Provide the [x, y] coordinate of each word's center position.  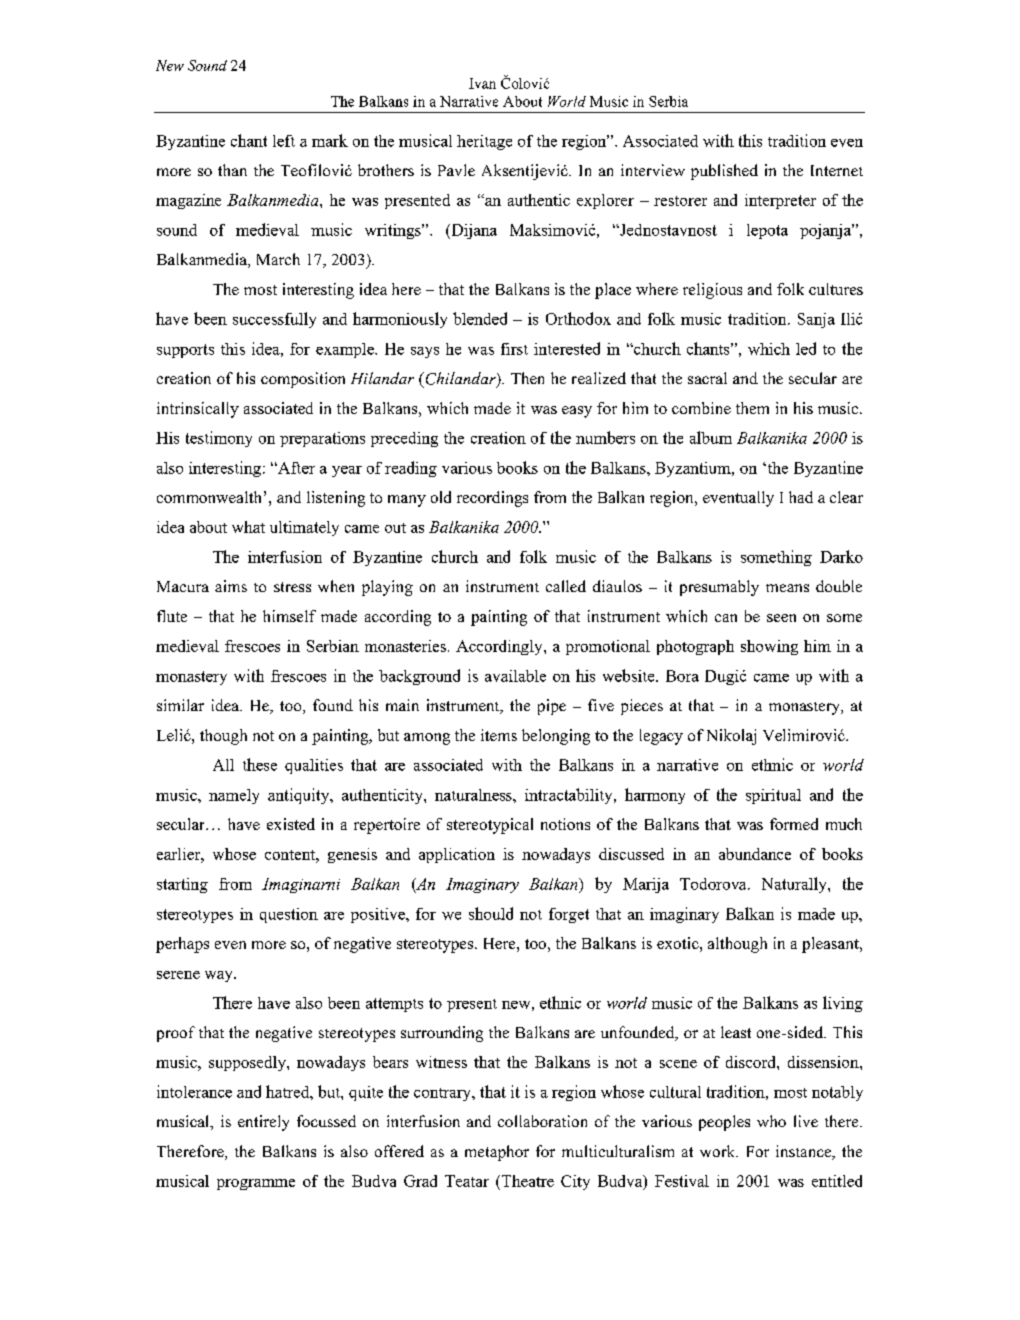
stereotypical [490, 826]
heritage [484, 142]
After [295, 468]
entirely [263, 1123]
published [724, 172]
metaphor [497, 1153]
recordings [492, 499]
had [801, 497]
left [284, 141]
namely [234, 796]
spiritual [773, 796]
